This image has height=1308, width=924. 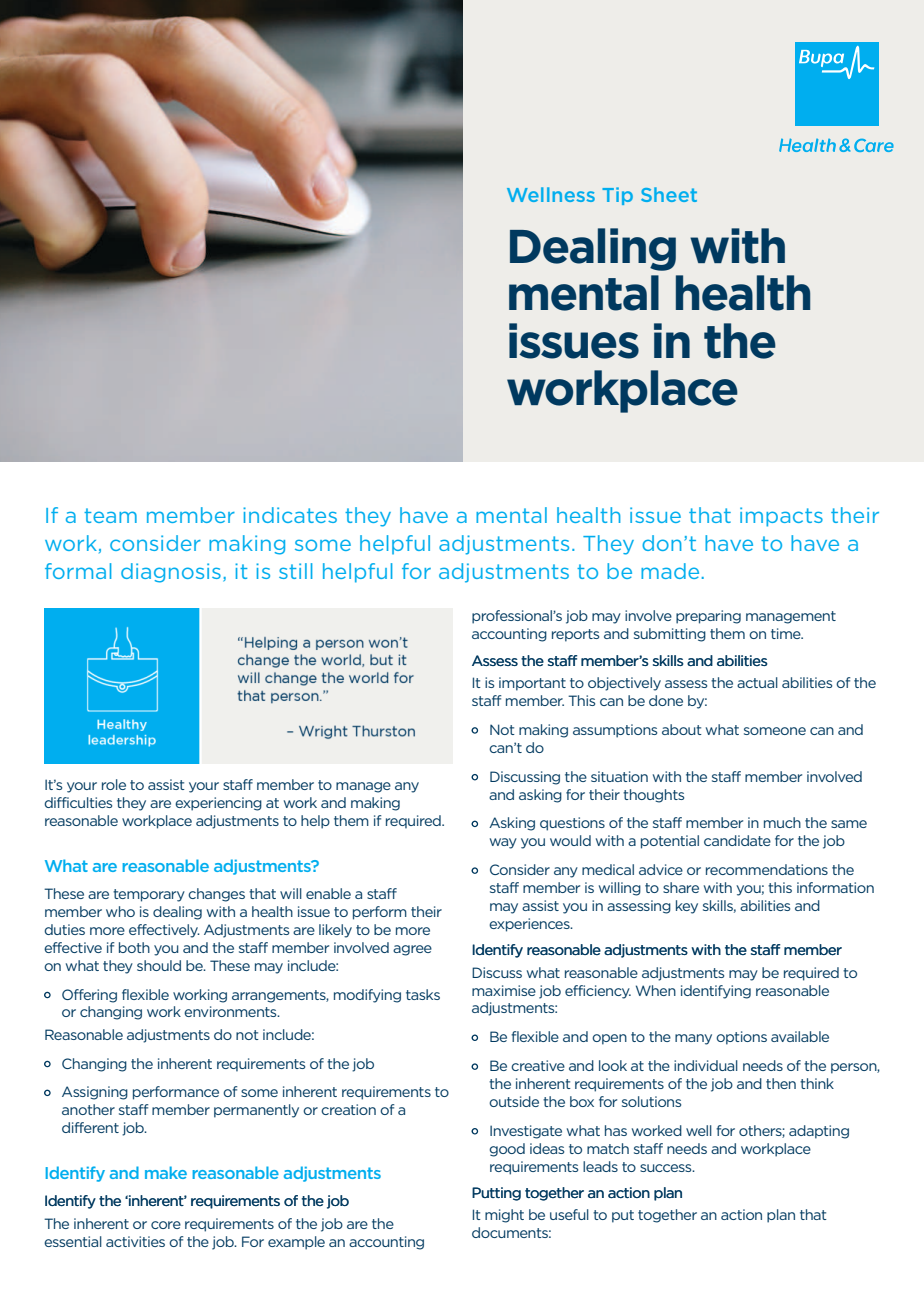 What do you see at coordinates (767, 869) in the image?
I see `recommendations` at bounding box center [767, 869].
